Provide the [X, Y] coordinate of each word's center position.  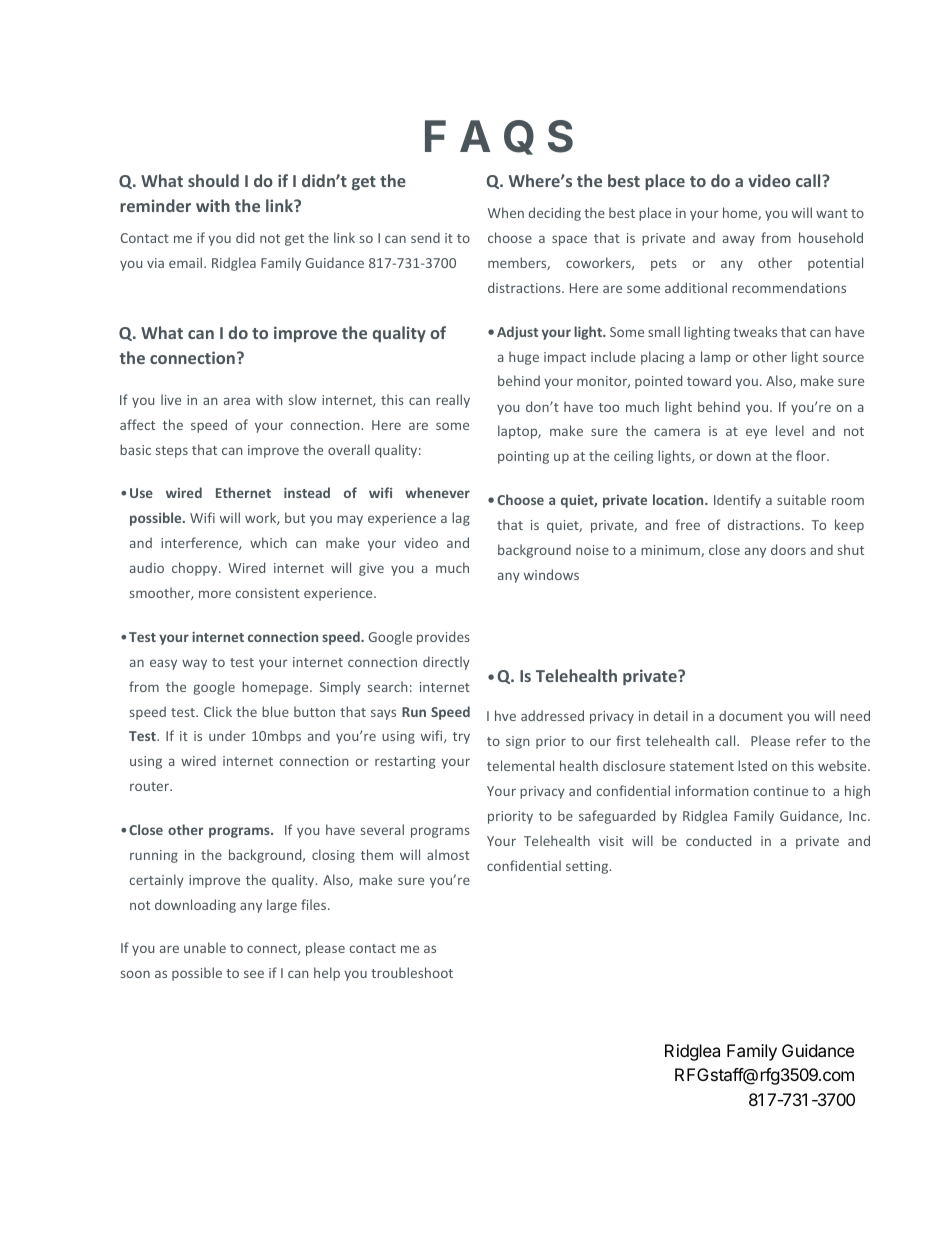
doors [788, 549]
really [453, 401]
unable [205, 947]
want [832, 213]
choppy [196, 569]
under [227, 735]
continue [780, 791]
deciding [555, 214]
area [237, 401]
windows [551, 574]
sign [517, 742]
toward [709, 380]
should [213, 180]
